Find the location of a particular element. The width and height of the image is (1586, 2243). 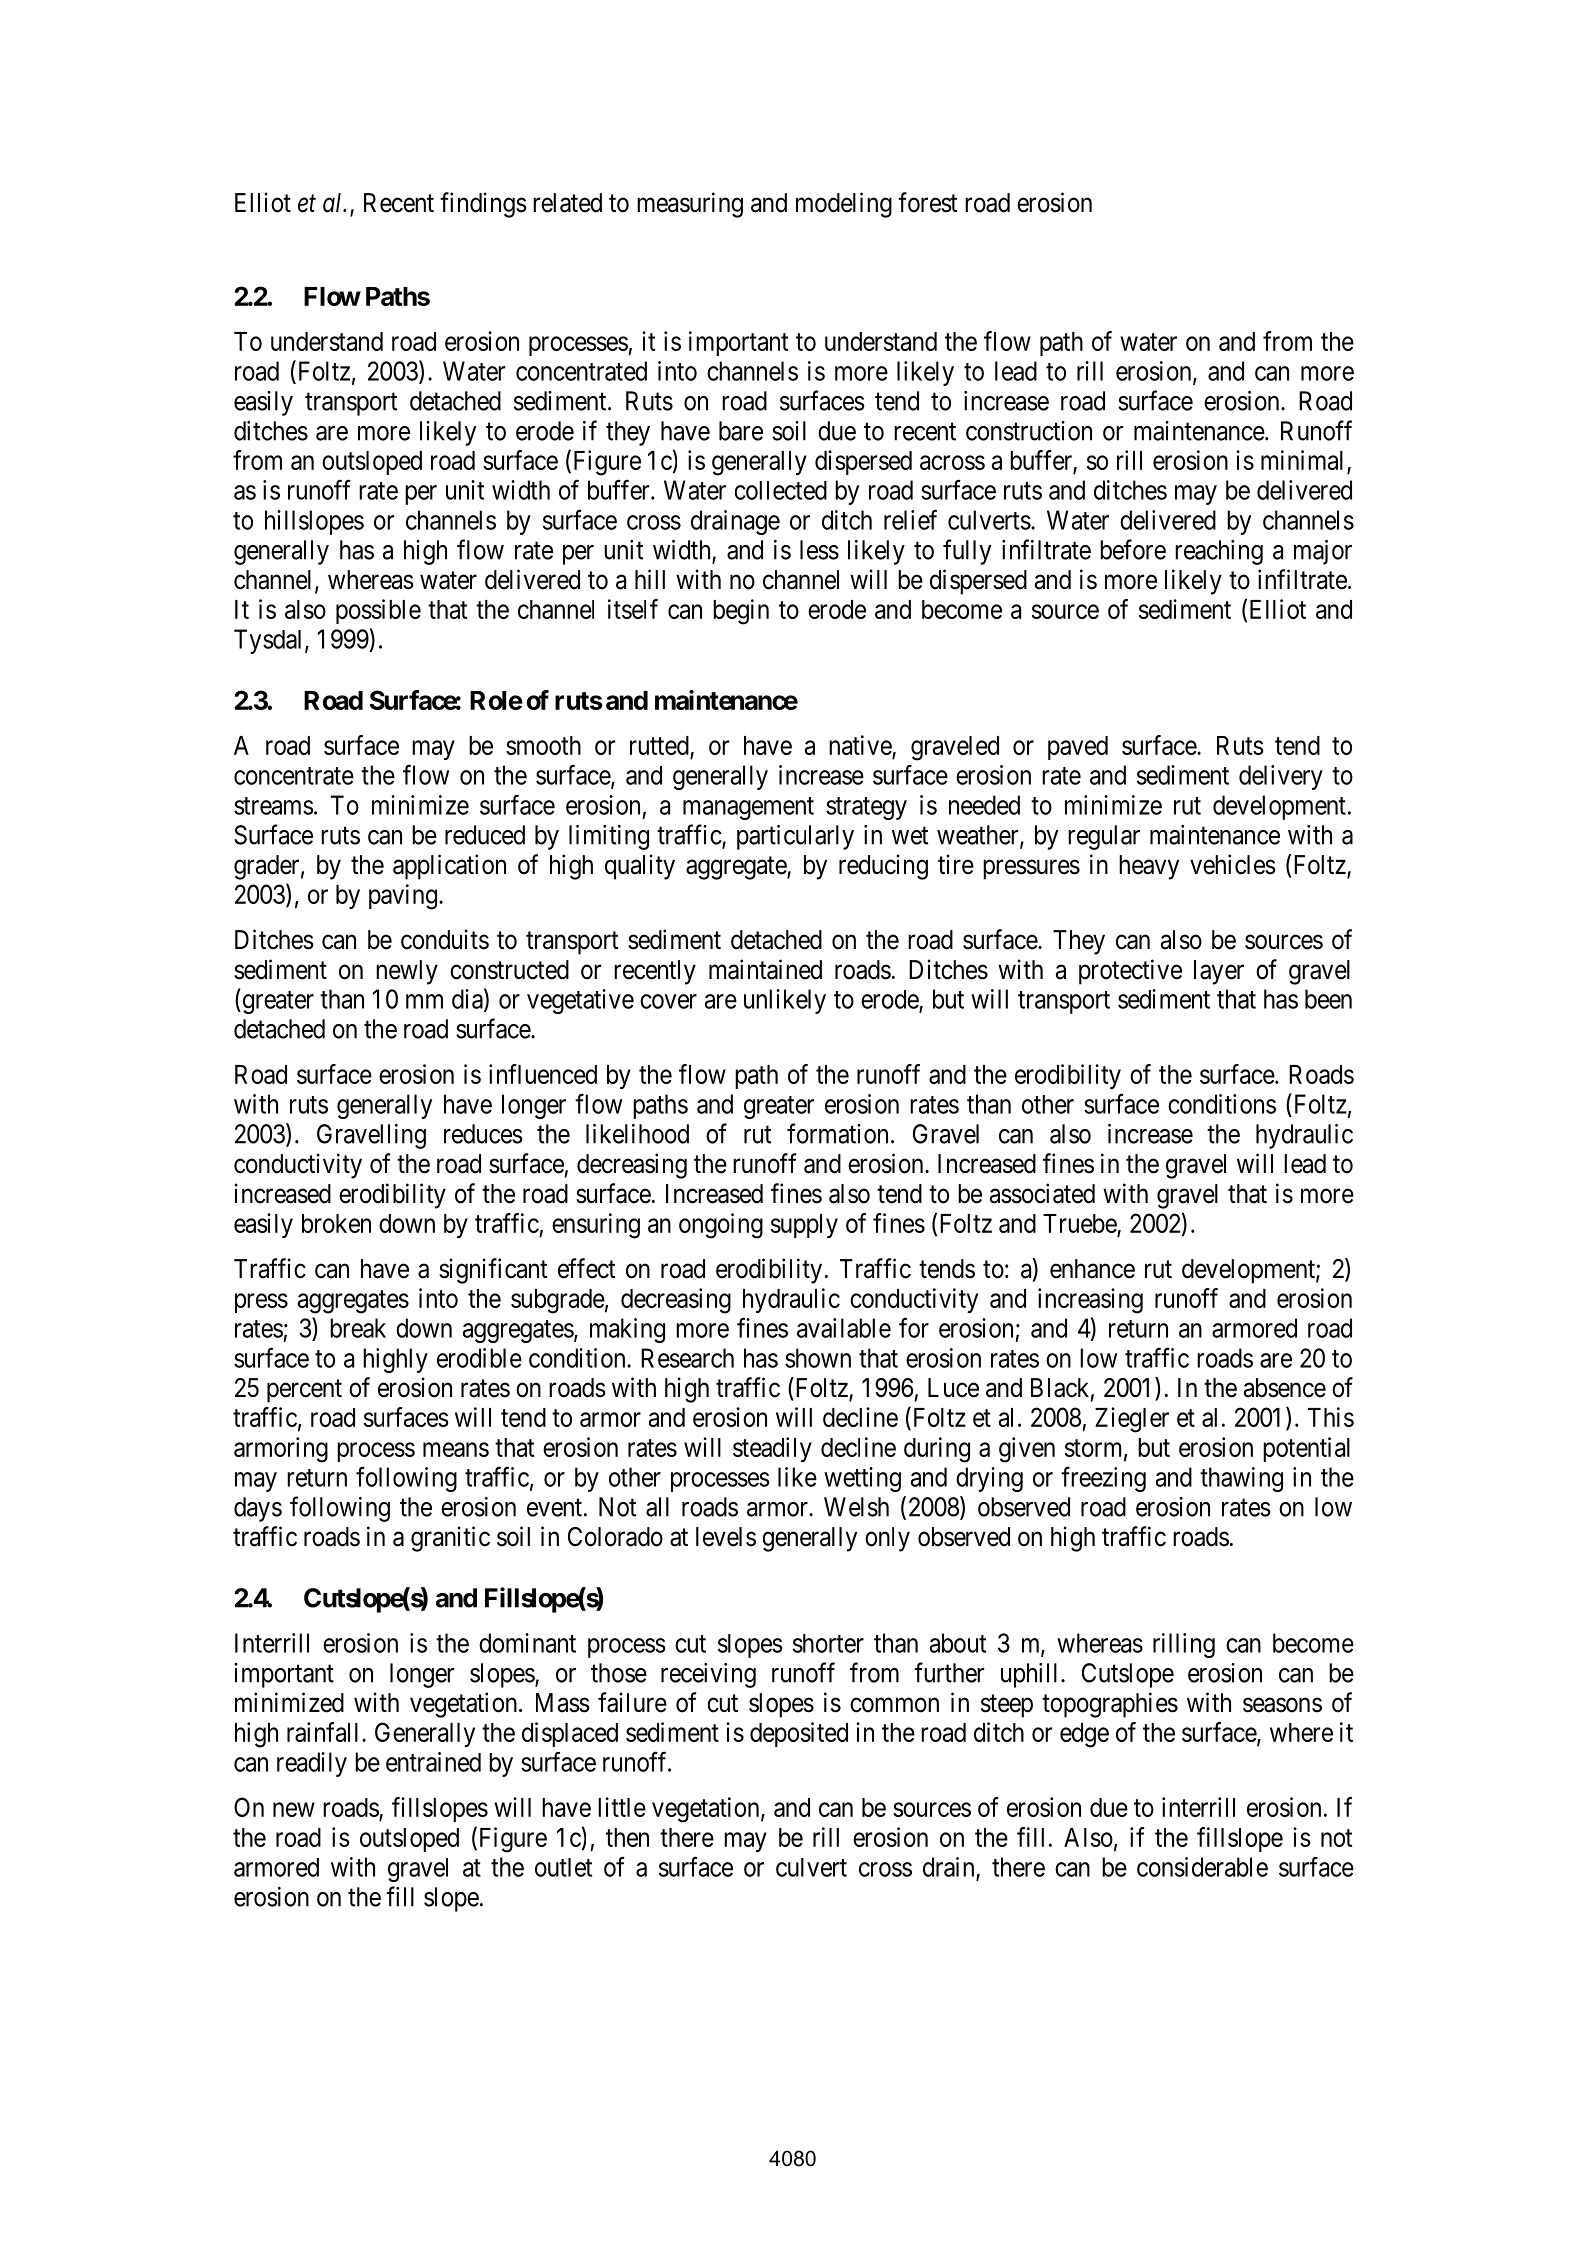

considerable is located at coordinates (1202, 1867).
